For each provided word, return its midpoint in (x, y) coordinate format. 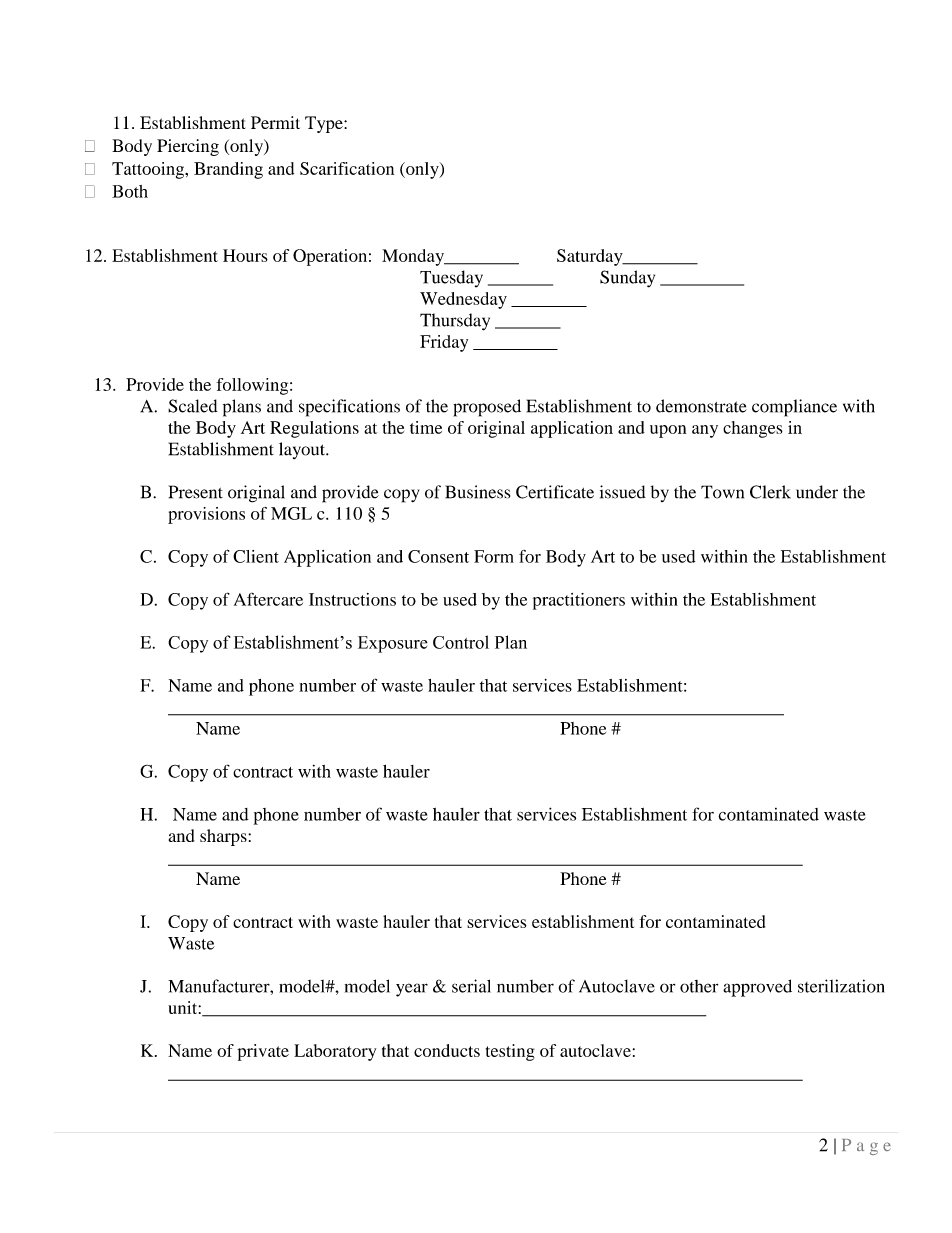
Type (325, 124)
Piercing (188, 147)
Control (461, 642)
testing (510, 1052)
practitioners (579, 601)
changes (753, 429)
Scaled (193, 406)
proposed (487, 408)
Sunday (627, 279)
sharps (224, 837)
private (263, 1052)
